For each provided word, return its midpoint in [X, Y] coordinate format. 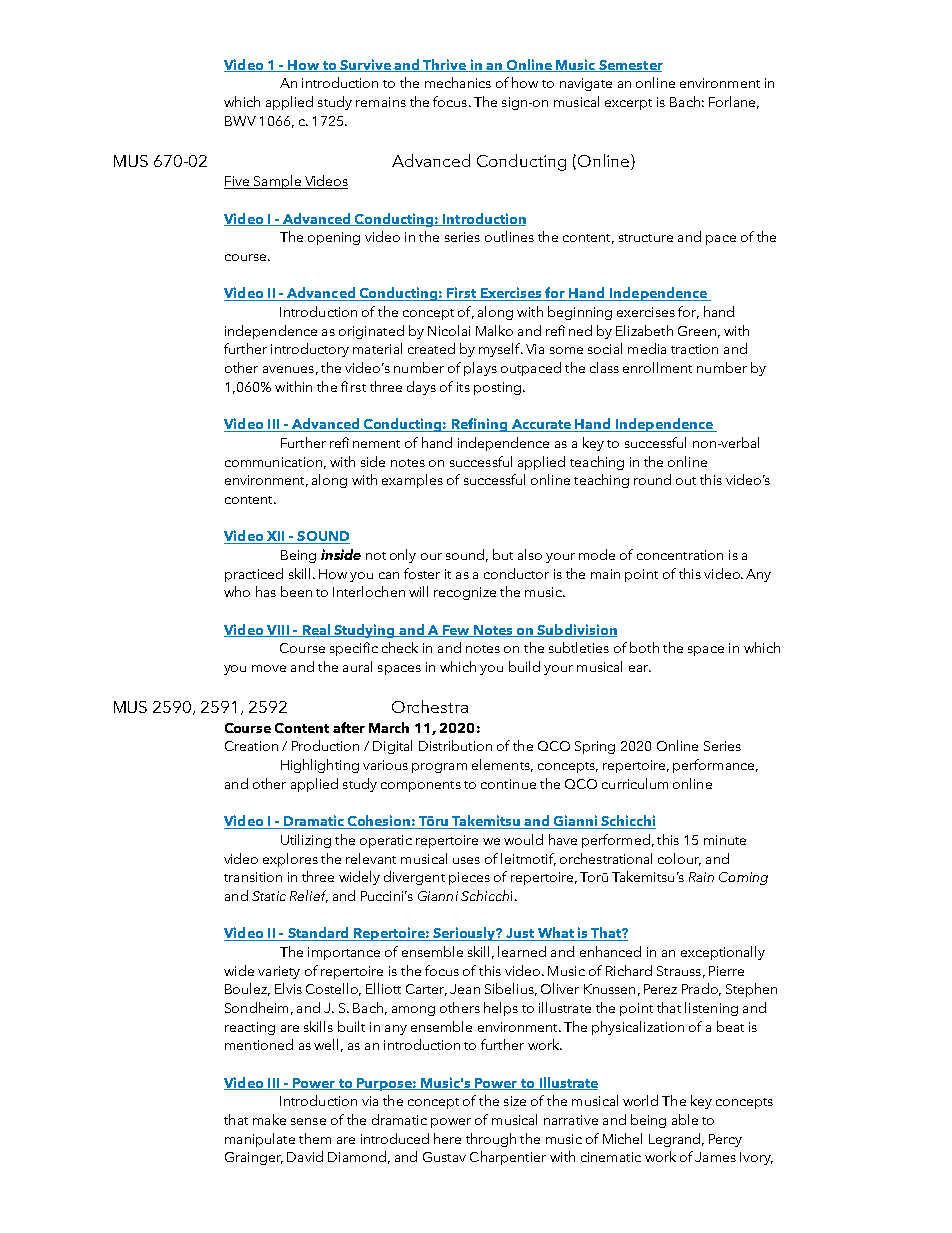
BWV [240, 121]
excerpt [628, 104]
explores [290, 860]
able [685, 1119]
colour [679, 859]
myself [500, 350]
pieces [469, 878]
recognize [465, 593]
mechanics [458, 82]
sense [308, 1121]
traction [694, 349]
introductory [310, 350]
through [491, 1140]
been [296, 591]
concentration [680, 555]
